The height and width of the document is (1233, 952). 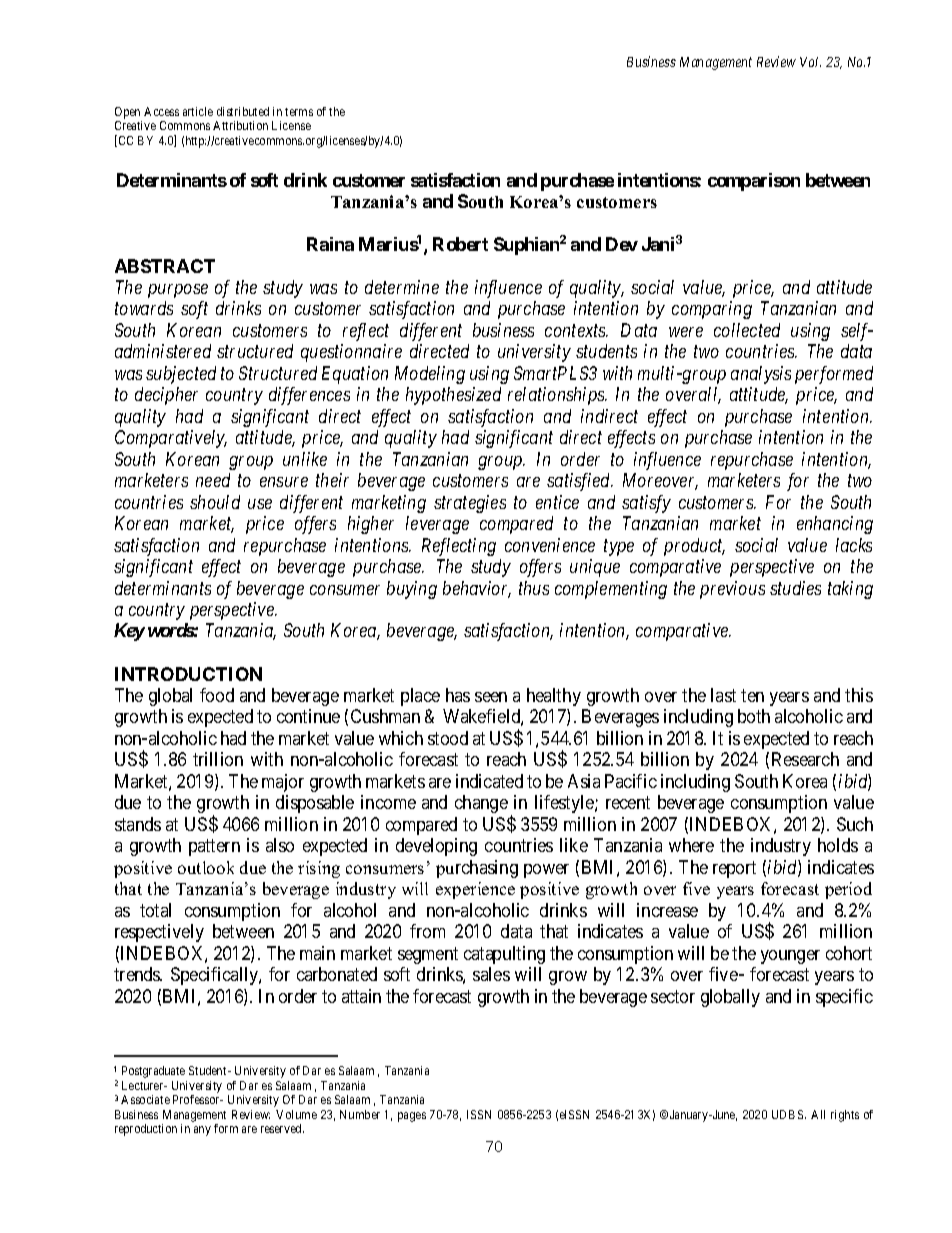 What do you see at coordinates (754, 182) in the document?
I see `comparison` at bounding box center [754, 182].
